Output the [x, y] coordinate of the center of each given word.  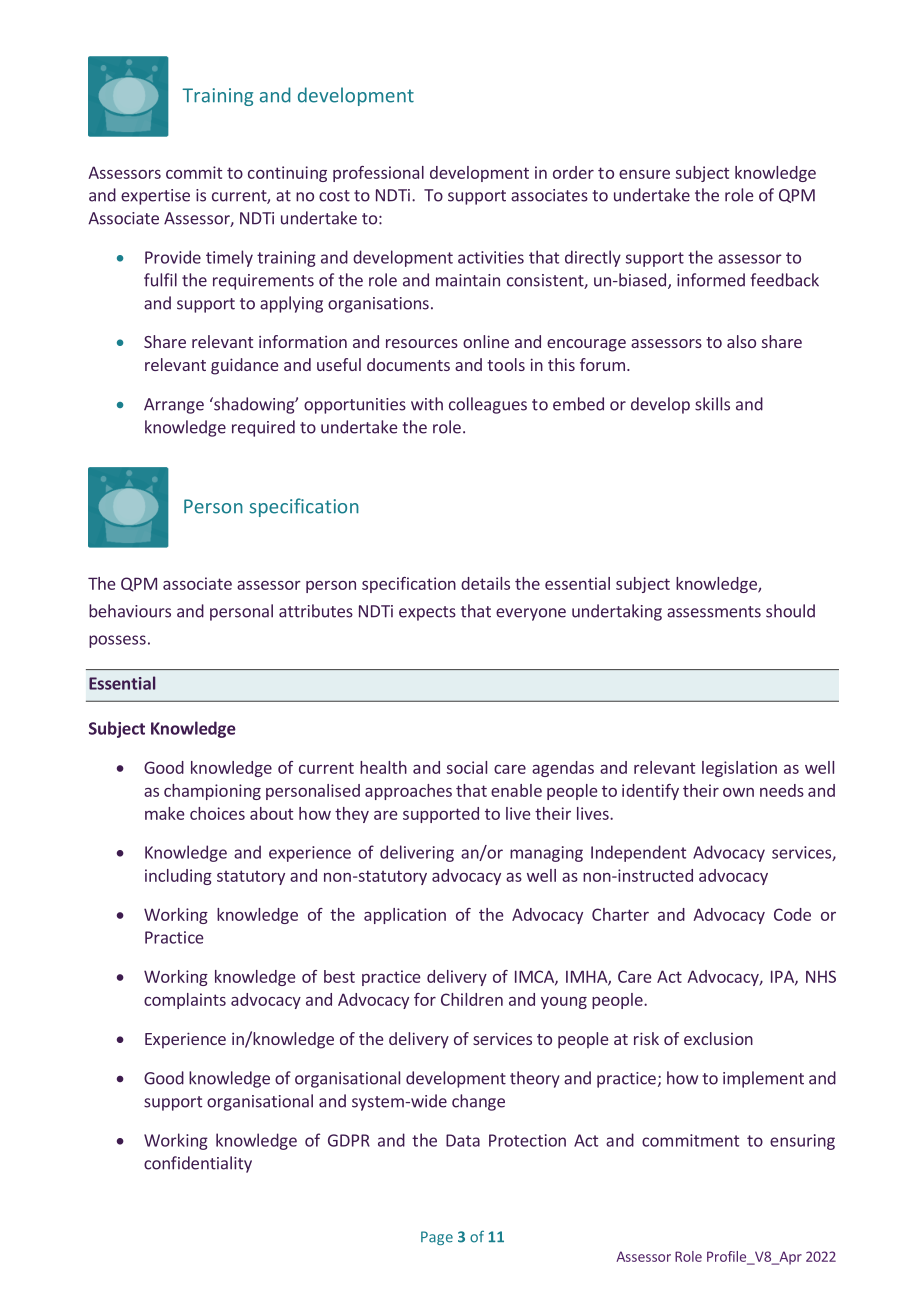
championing [212, 792]
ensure [644, 174]
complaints [185, 1001]
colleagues [488, 405]
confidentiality [198, 1164]
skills [712, 404]
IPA [783, 977]
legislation [739, 769]
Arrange [174, 406]
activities [491, 257]
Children [472, 999]
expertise [155, 197]
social [467, 767]
